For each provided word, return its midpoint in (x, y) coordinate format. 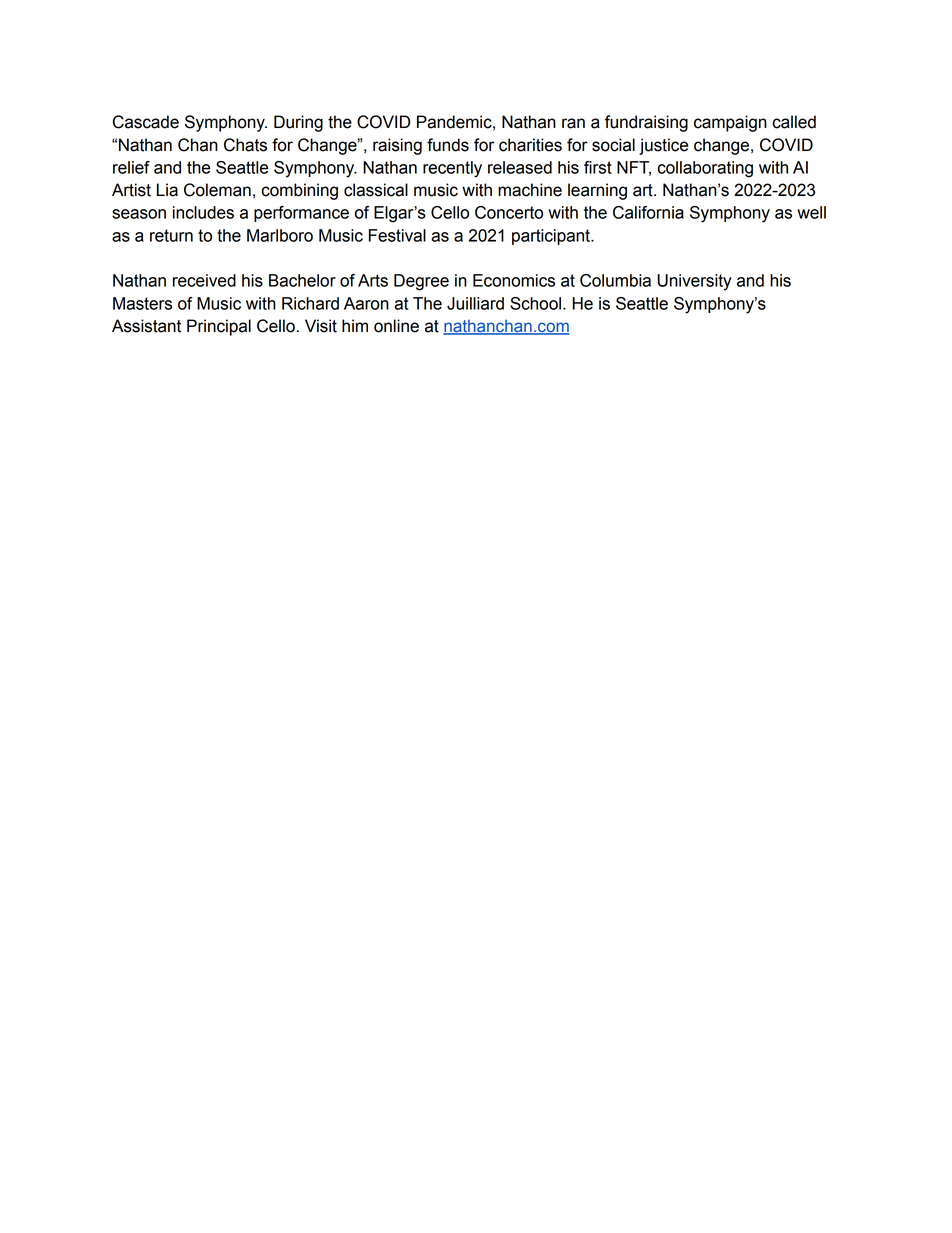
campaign (730, 123)
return (171, 235)
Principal (219, 327)
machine (530, 190)
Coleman (217, 190)
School (535, 303)
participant (552, 237)
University (694, 282)
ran (573, 123)
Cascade (146, 122)
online (396, 326)
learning (597, 191)
